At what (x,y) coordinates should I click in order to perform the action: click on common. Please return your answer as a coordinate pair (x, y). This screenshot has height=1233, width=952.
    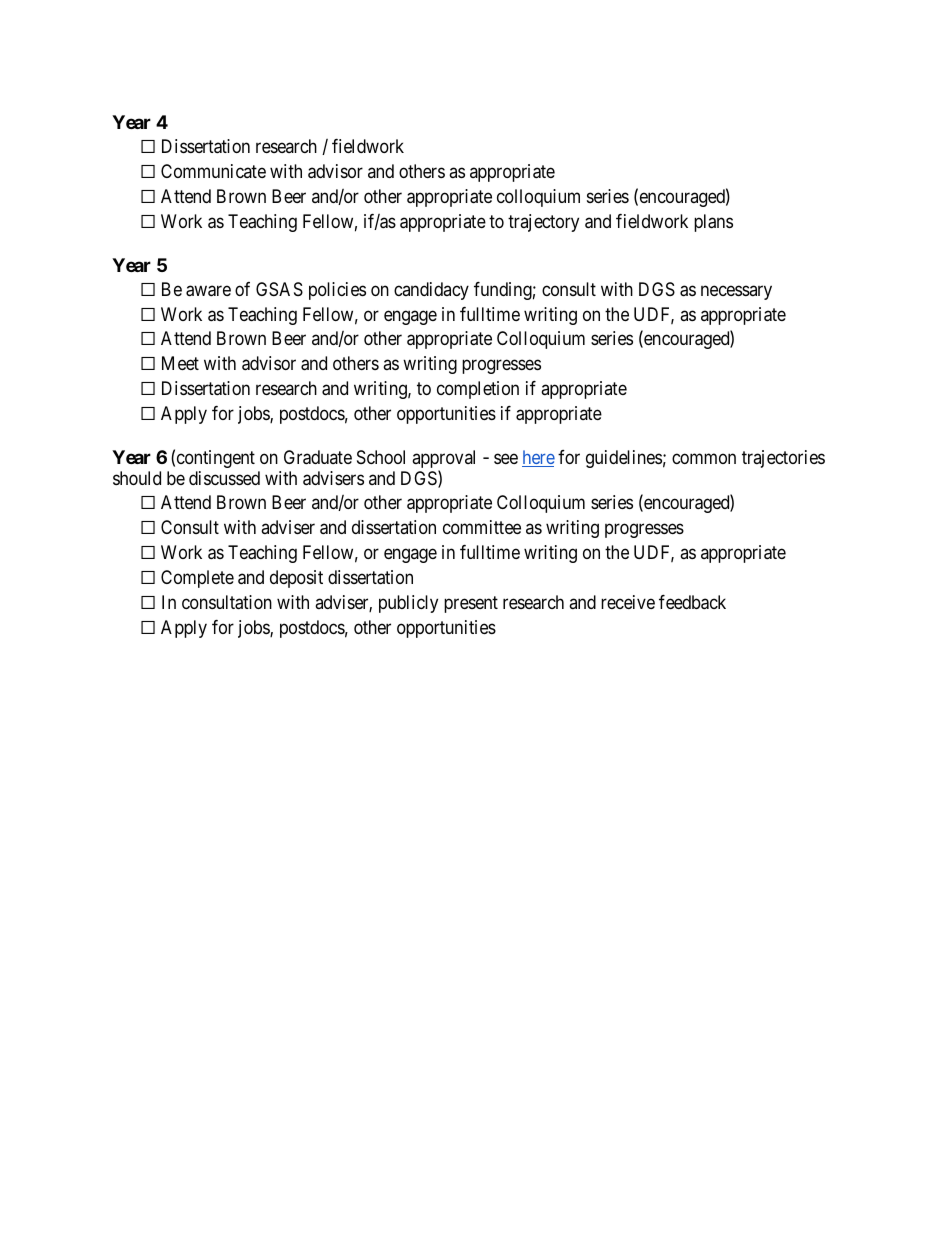
    Looking at the image, I should click on (704, 458).
